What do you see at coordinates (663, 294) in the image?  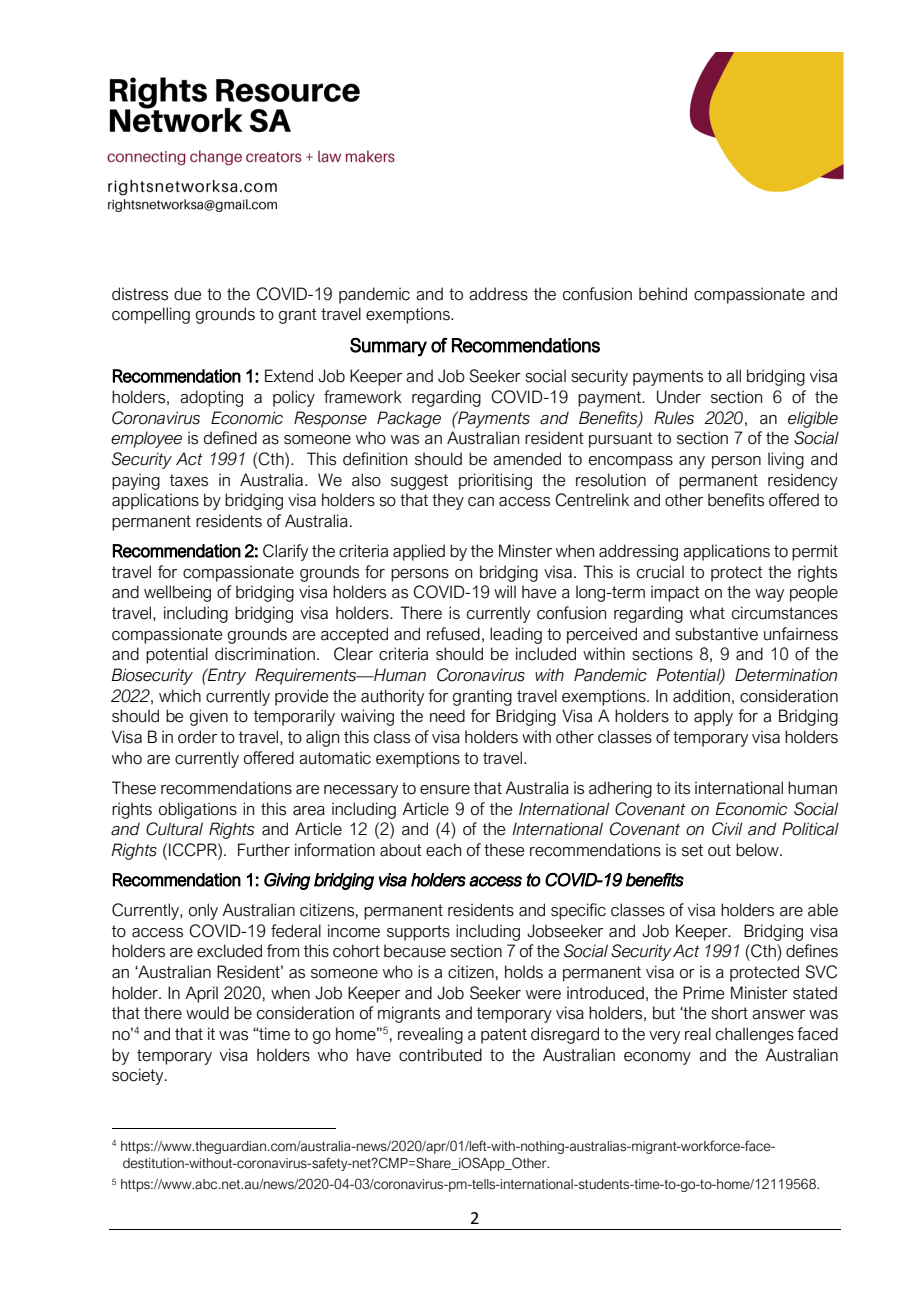 I see `behind` at bounding box center [663, 294].
